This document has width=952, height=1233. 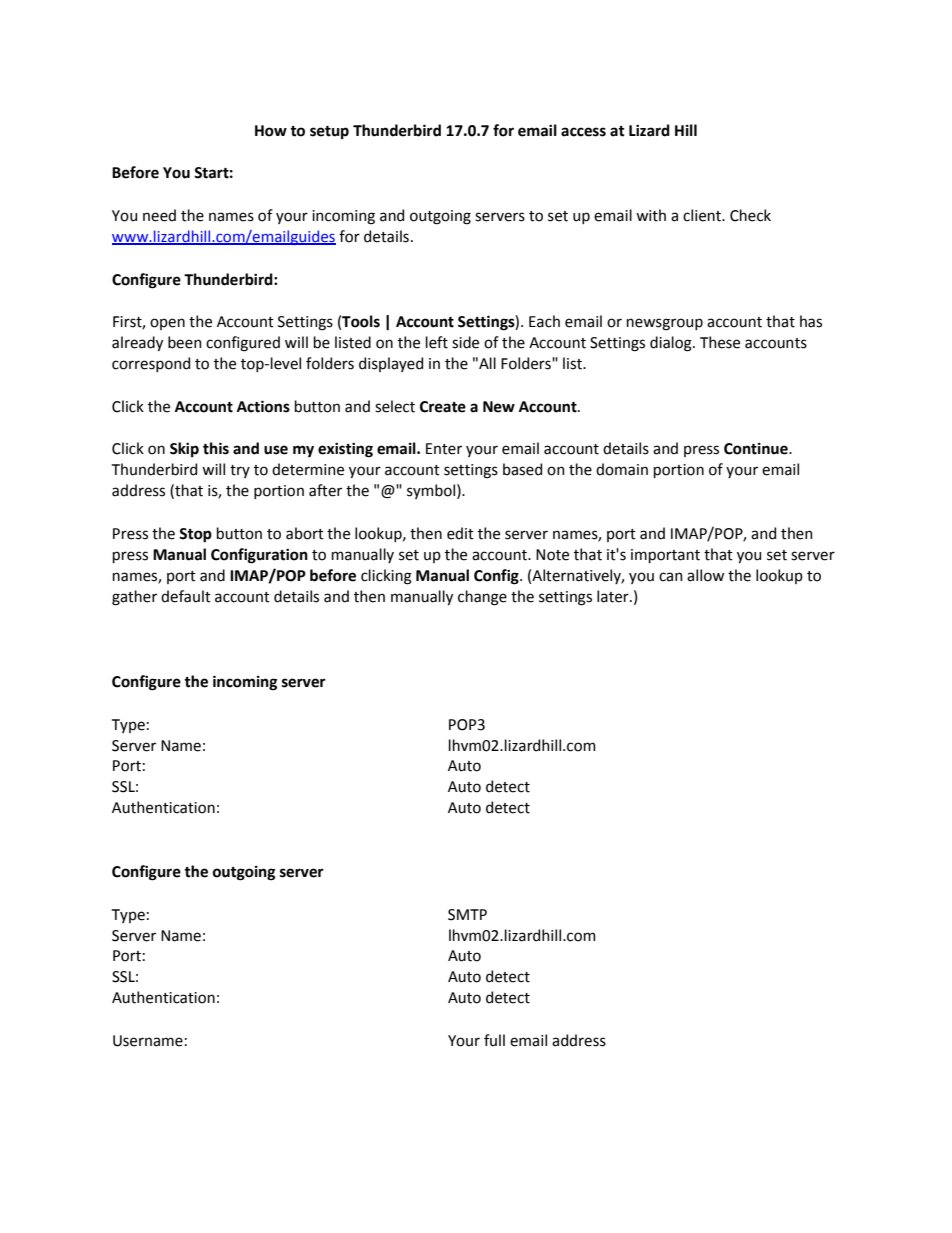 What do you see at coordinates (750, 215) in the document?
I see `Check` at bounding box center [750, 215].
